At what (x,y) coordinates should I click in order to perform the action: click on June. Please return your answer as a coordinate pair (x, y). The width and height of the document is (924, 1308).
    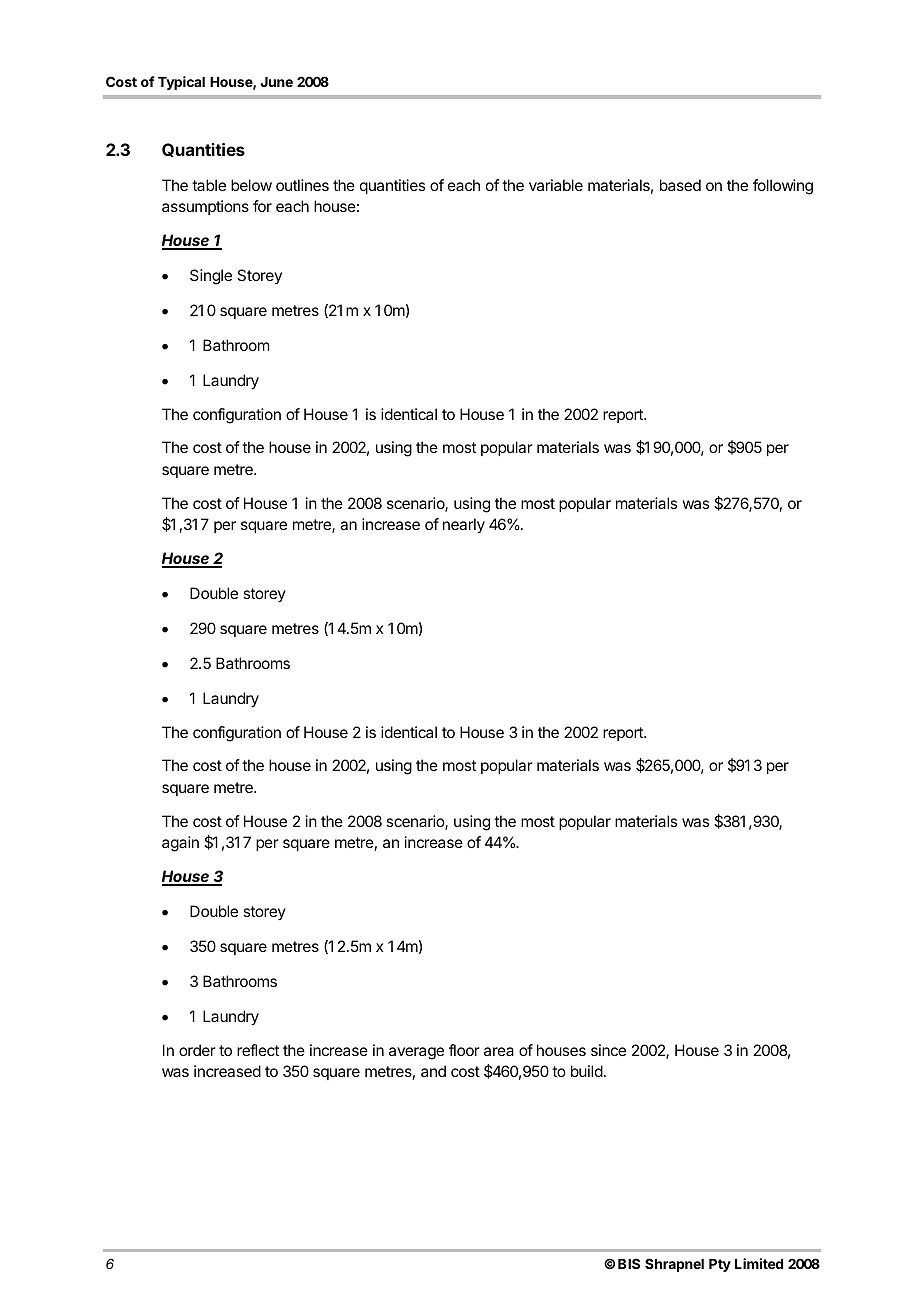
    Looking at the image, I should click on (277, 82).
